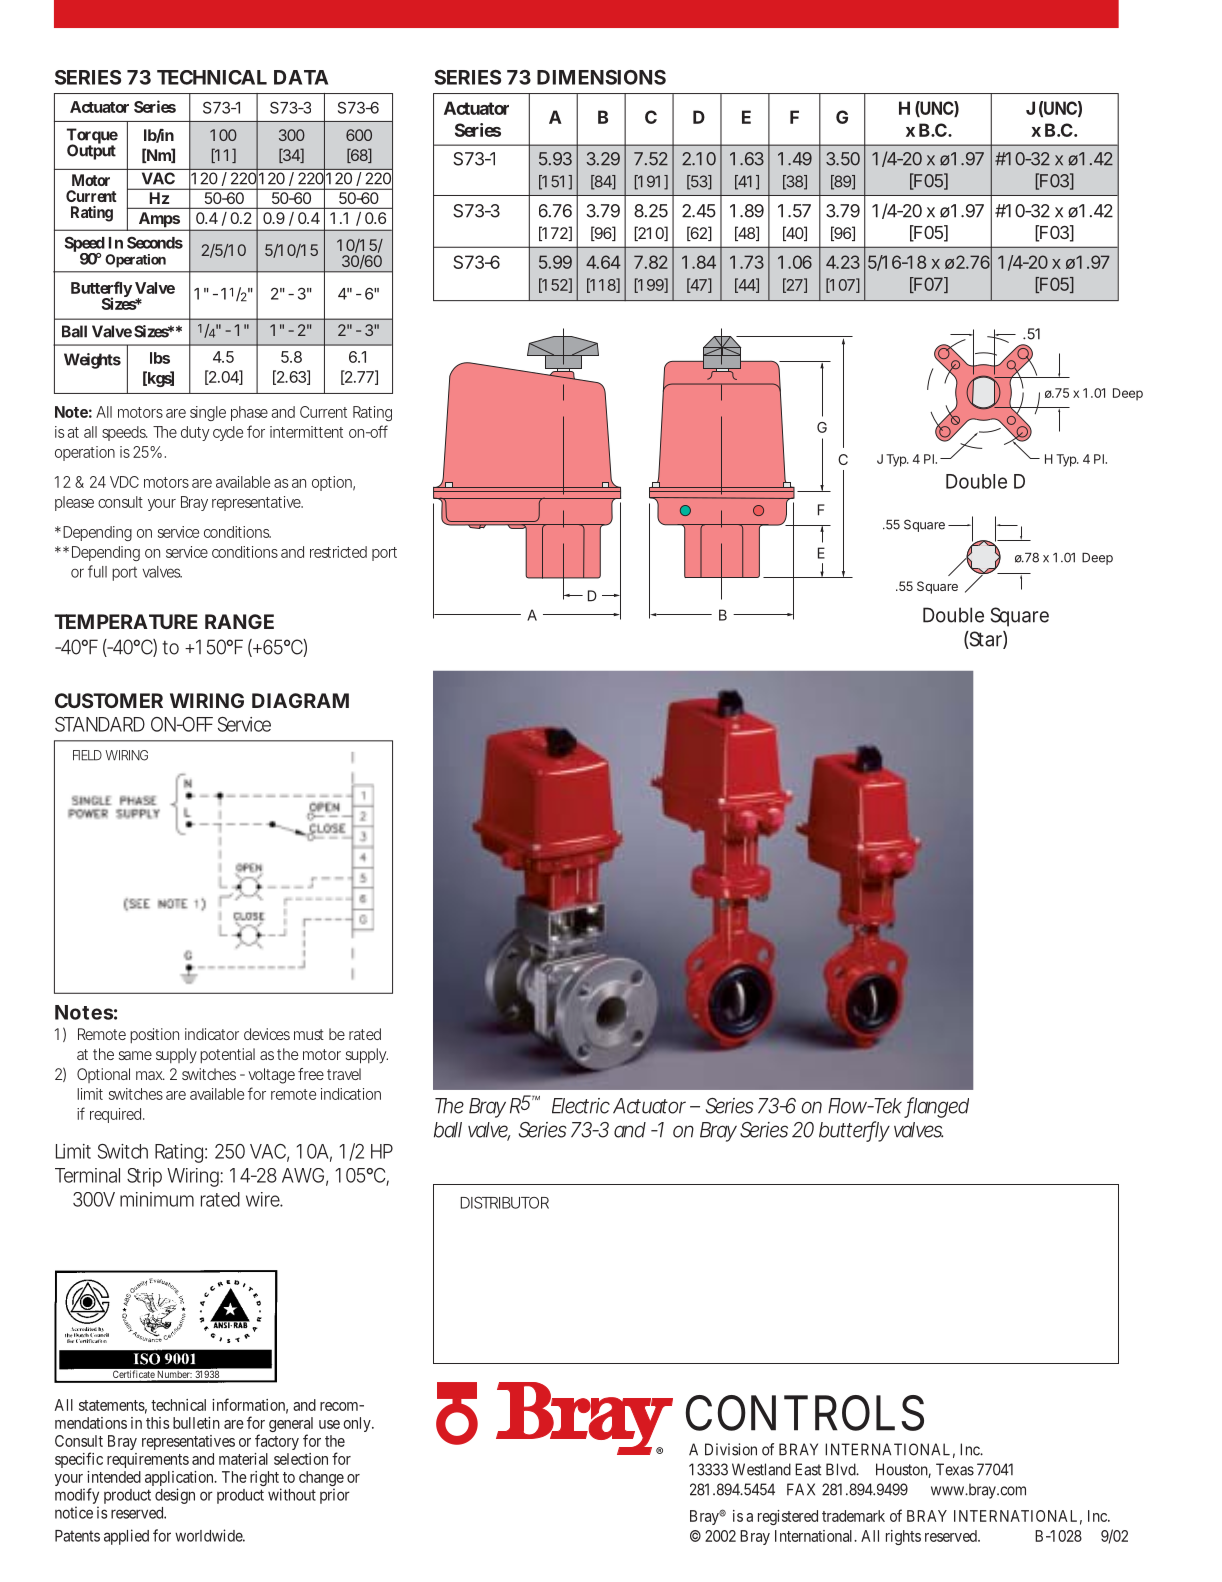 The height and width of the screenshot is (1582, 1222). I want to click on DATA, so click(301, 77).
